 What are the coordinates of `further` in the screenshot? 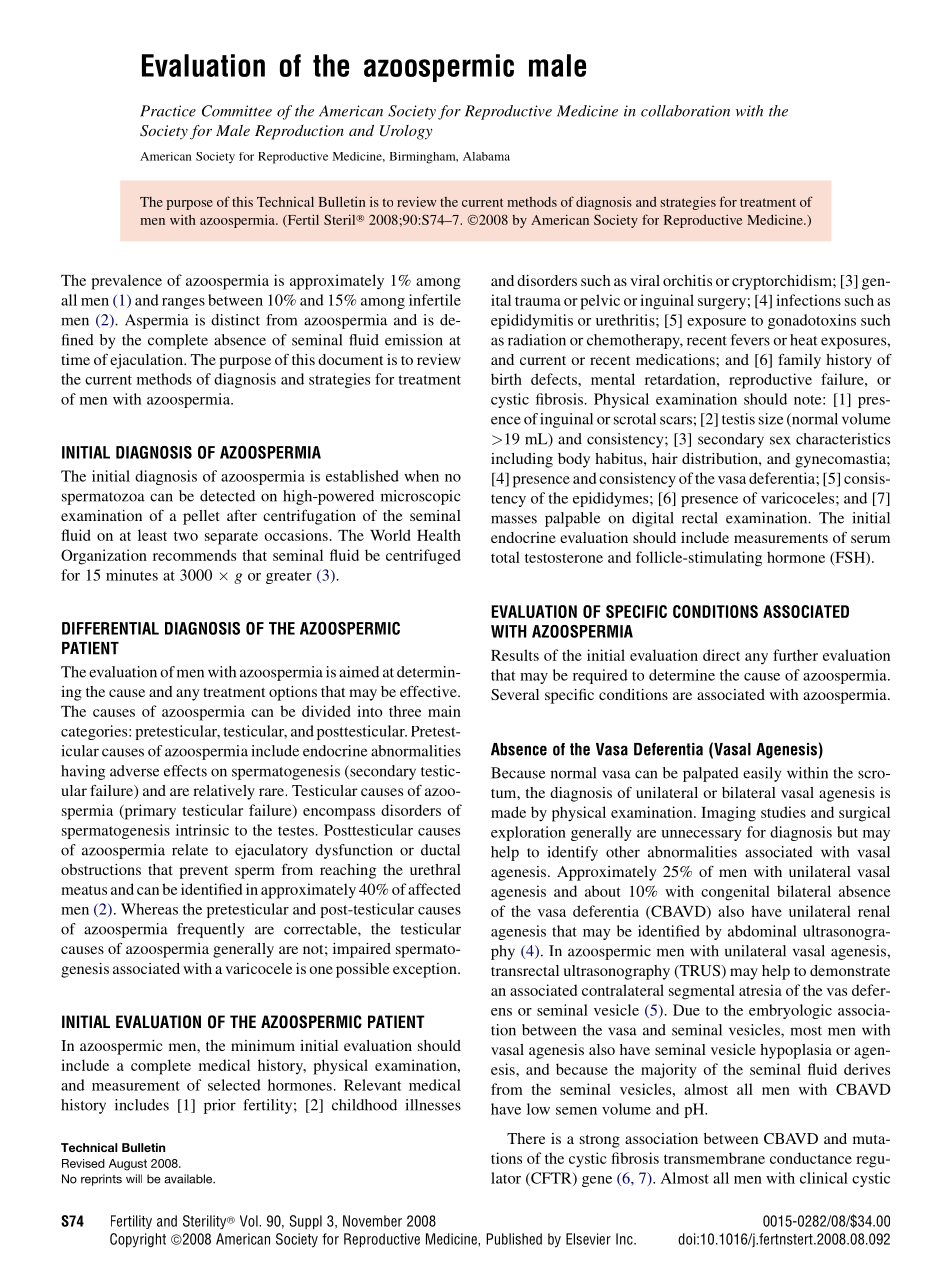 It's located at (795, 655).
